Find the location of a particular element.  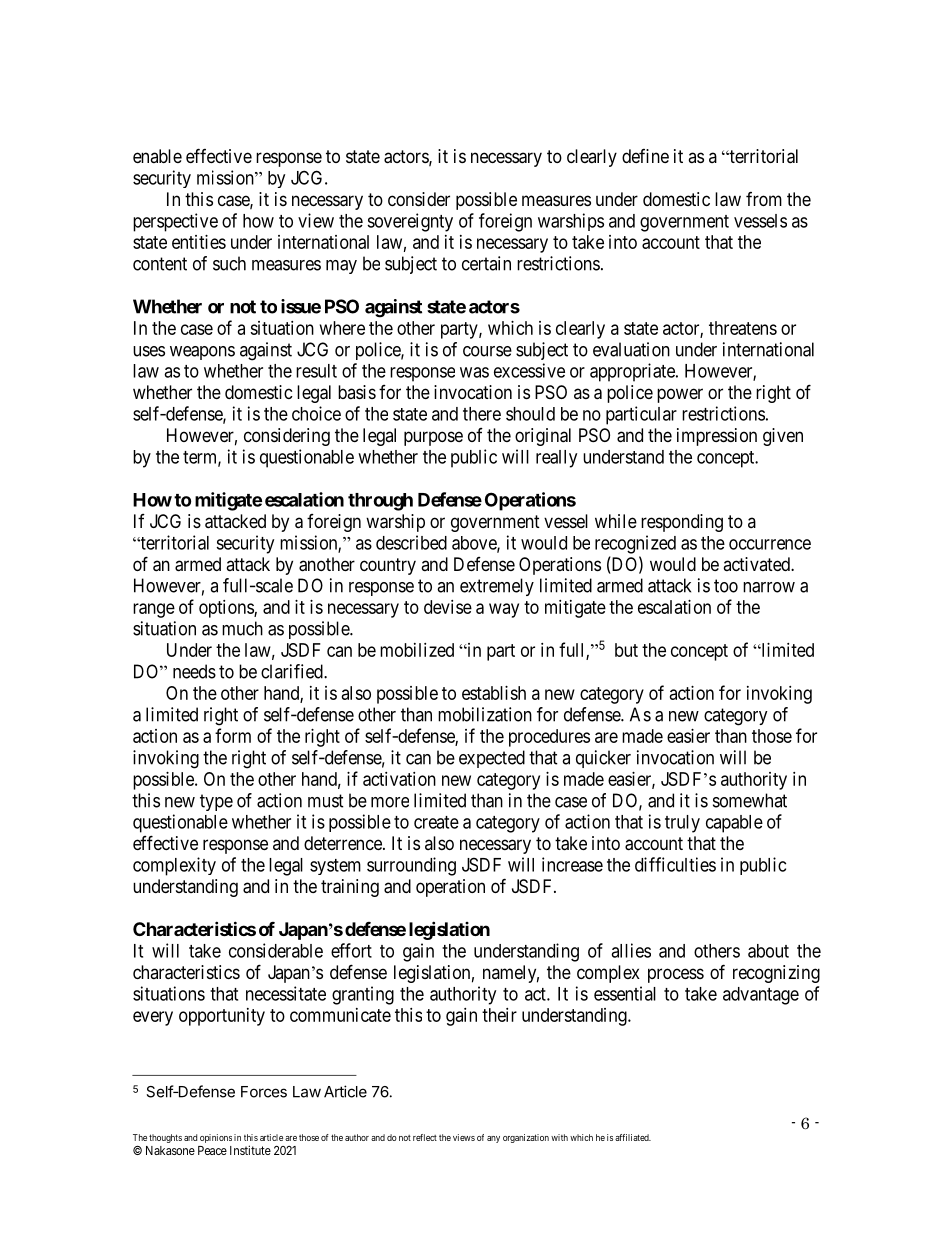

perspective is located at coordinates (175, 222).
